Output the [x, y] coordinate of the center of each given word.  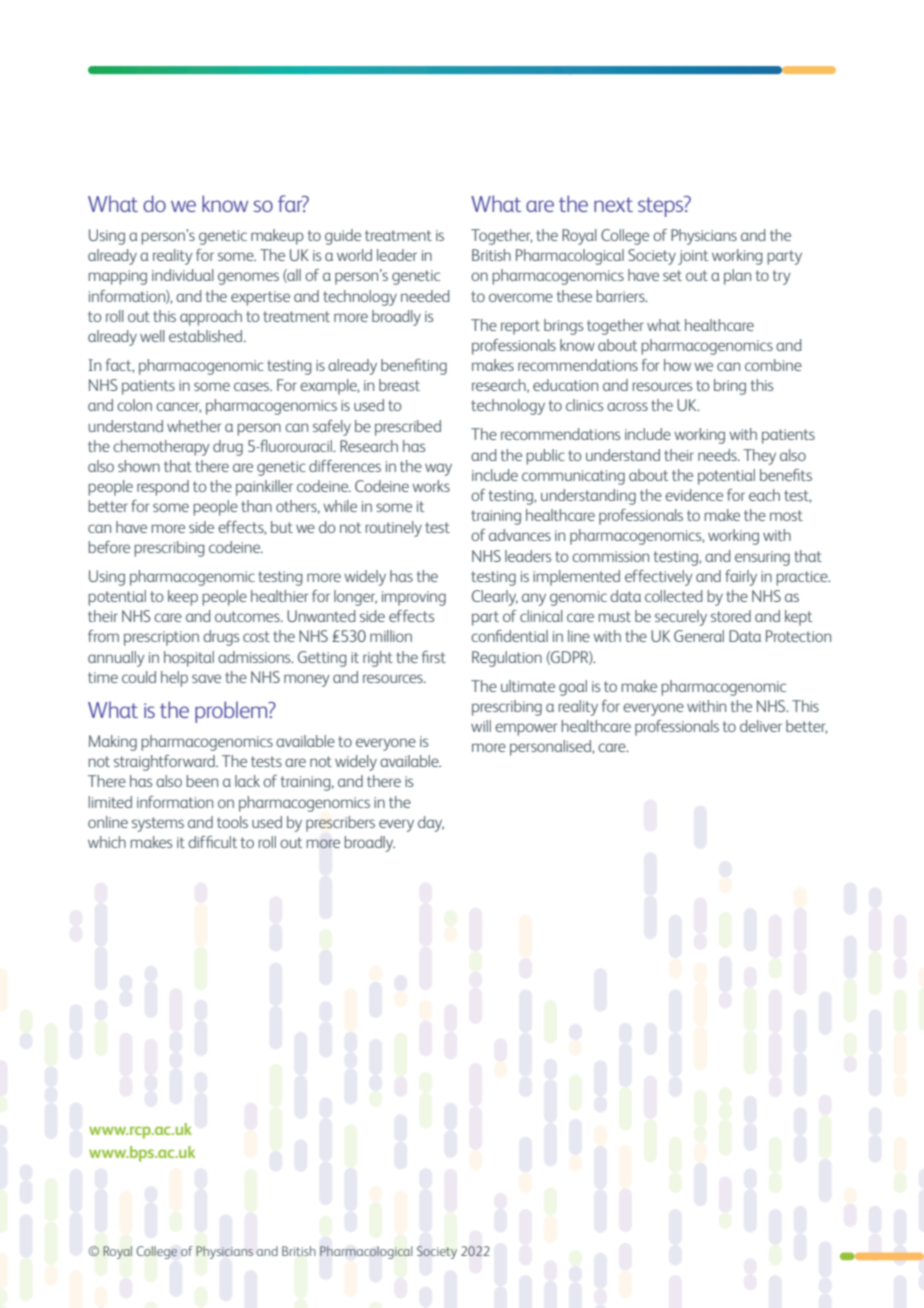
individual [183, 275]
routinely [393, 529]
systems [158, 824]
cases [253, 386]
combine [773, 365]
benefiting [414, 367]
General [699, 636]
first [434, 657]
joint [693, 257]
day [431, 824]
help [174, 679]
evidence [694, 495]
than [256, 506]
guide [343, 237]
